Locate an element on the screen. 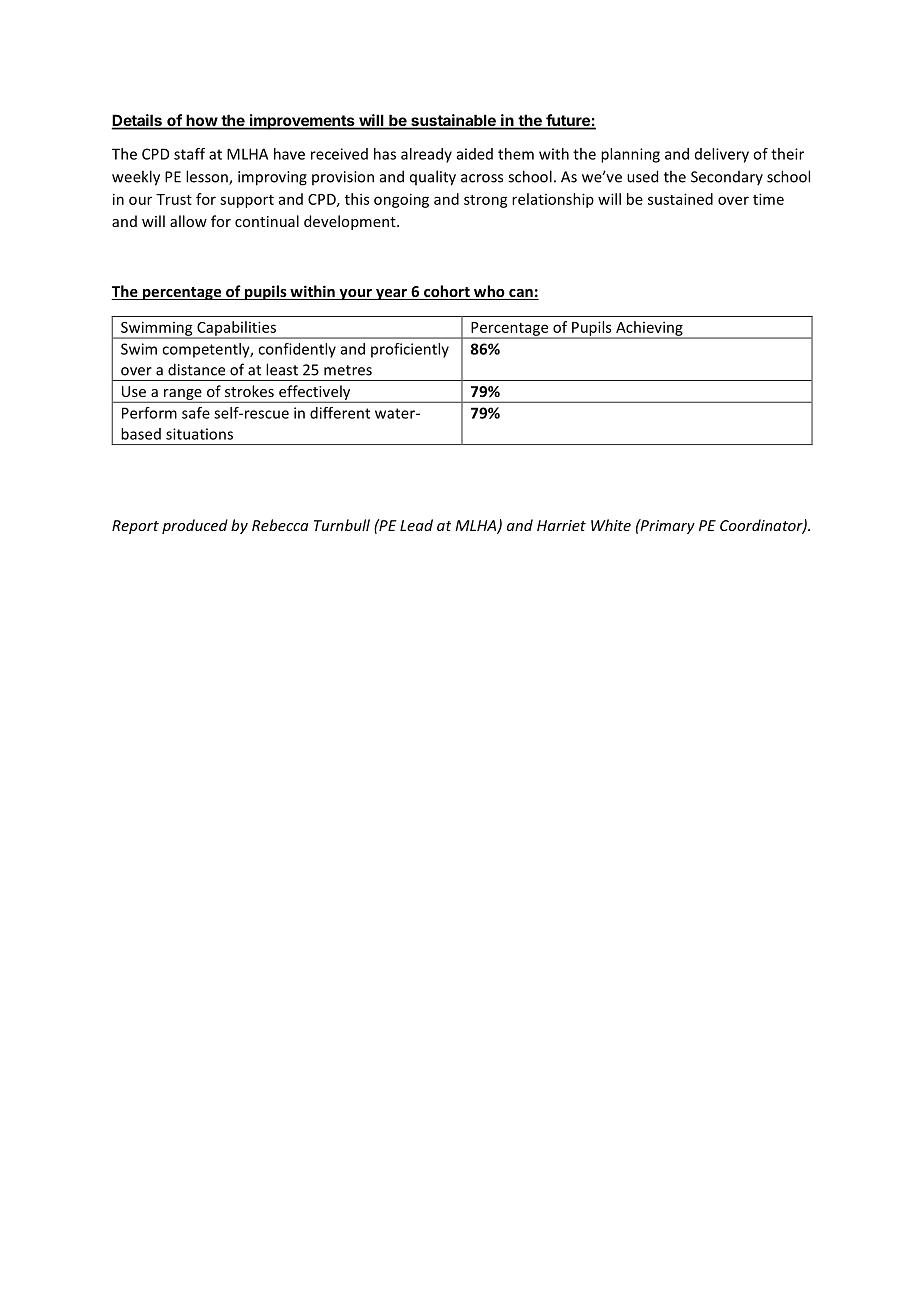  Lead is located at coordinates (416, 525).
